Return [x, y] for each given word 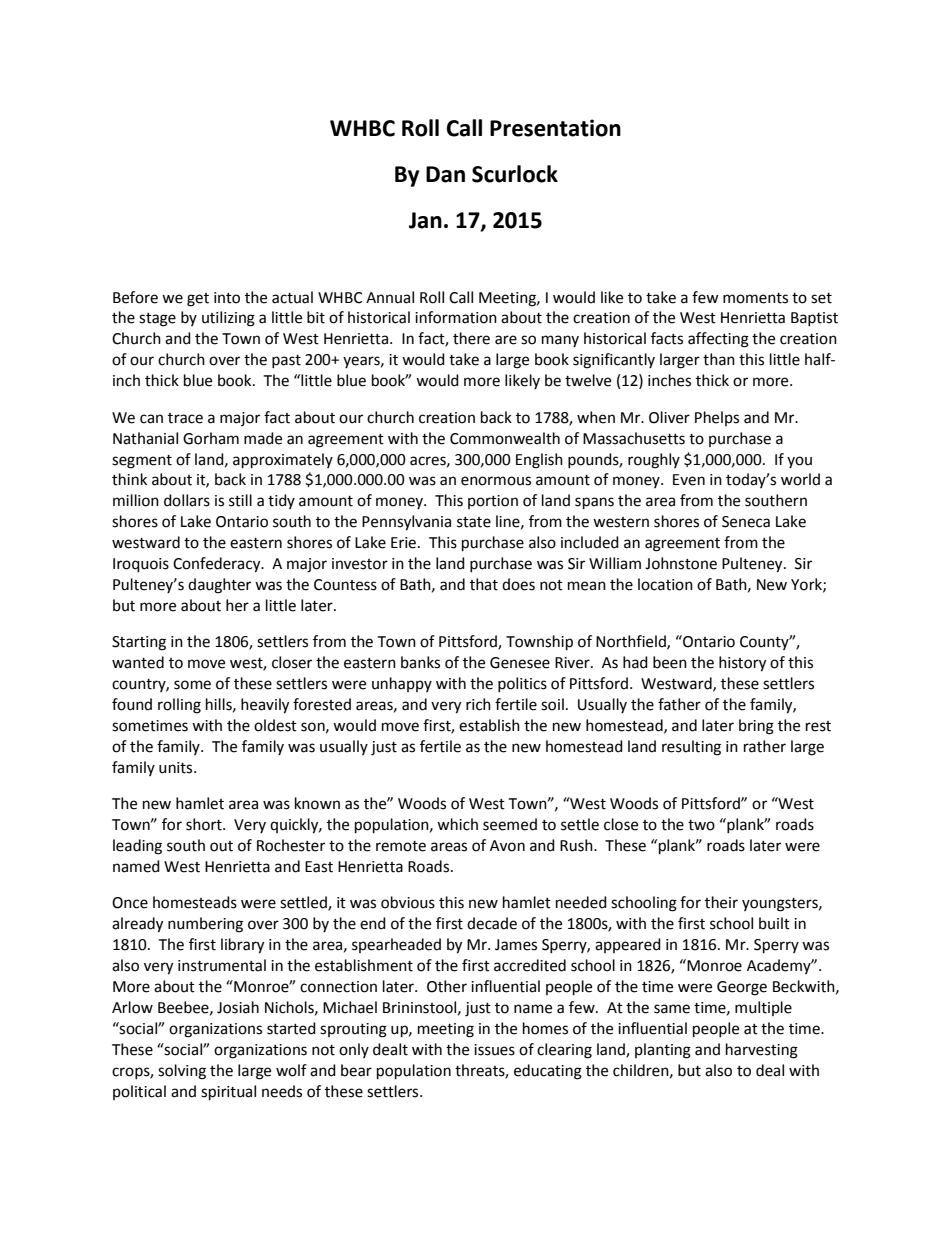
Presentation [555, 128]
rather [765, 746]
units [177, 768]
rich [478, 704]
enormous [496, 481]
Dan [445, 174]
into [227, 298]
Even [689, 480]
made [263, 438]
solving [182, 1072]
